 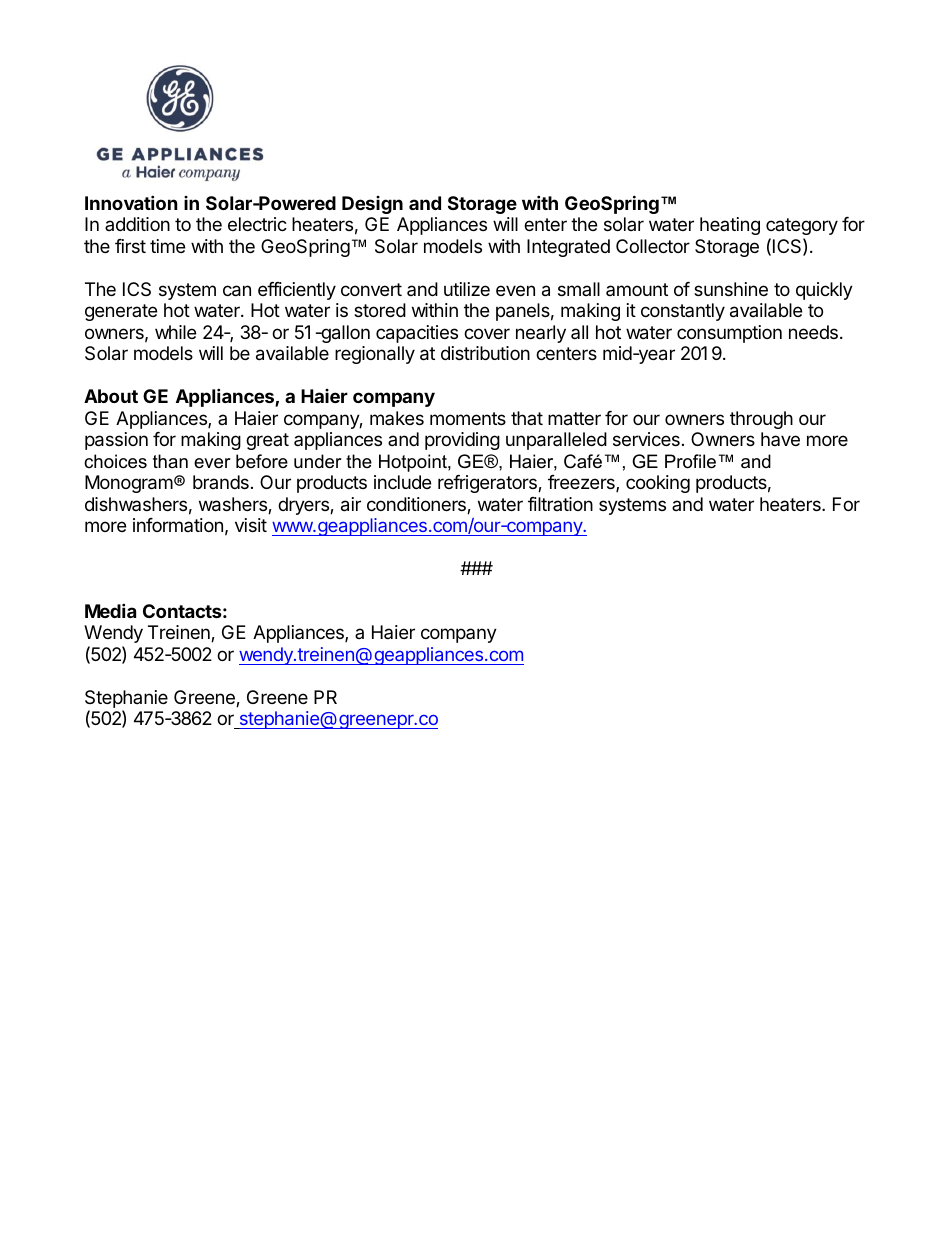 I want to click on addition, so click(x=137, y=224).
